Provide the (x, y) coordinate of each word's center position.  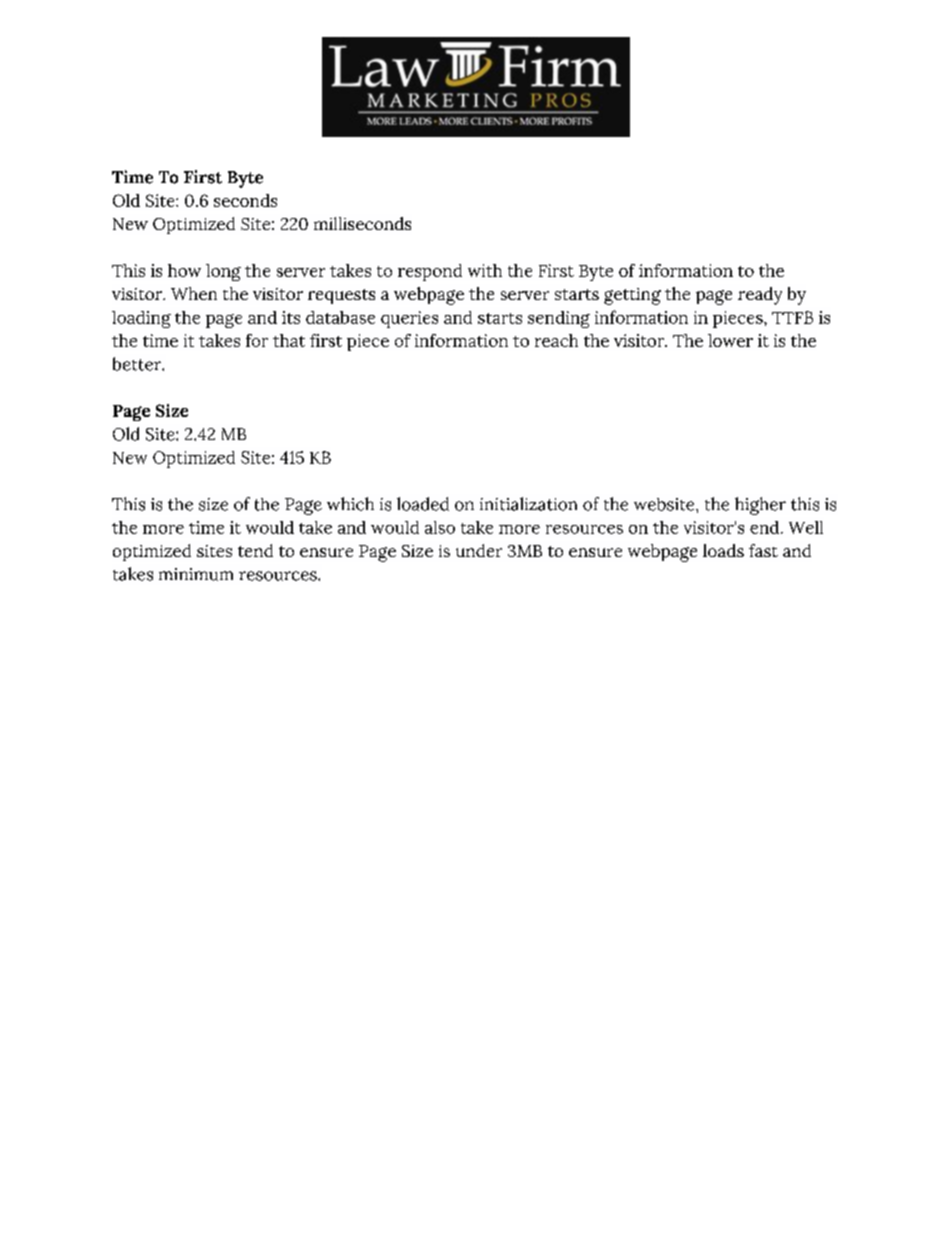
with (485, 270)
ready (760, 296)
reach (556, 340)
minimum (196, 574)
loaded (423, 504)
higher (760, 506)
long (223, 272)
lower (730, 340)
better (138, 364)
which (350, 504)
